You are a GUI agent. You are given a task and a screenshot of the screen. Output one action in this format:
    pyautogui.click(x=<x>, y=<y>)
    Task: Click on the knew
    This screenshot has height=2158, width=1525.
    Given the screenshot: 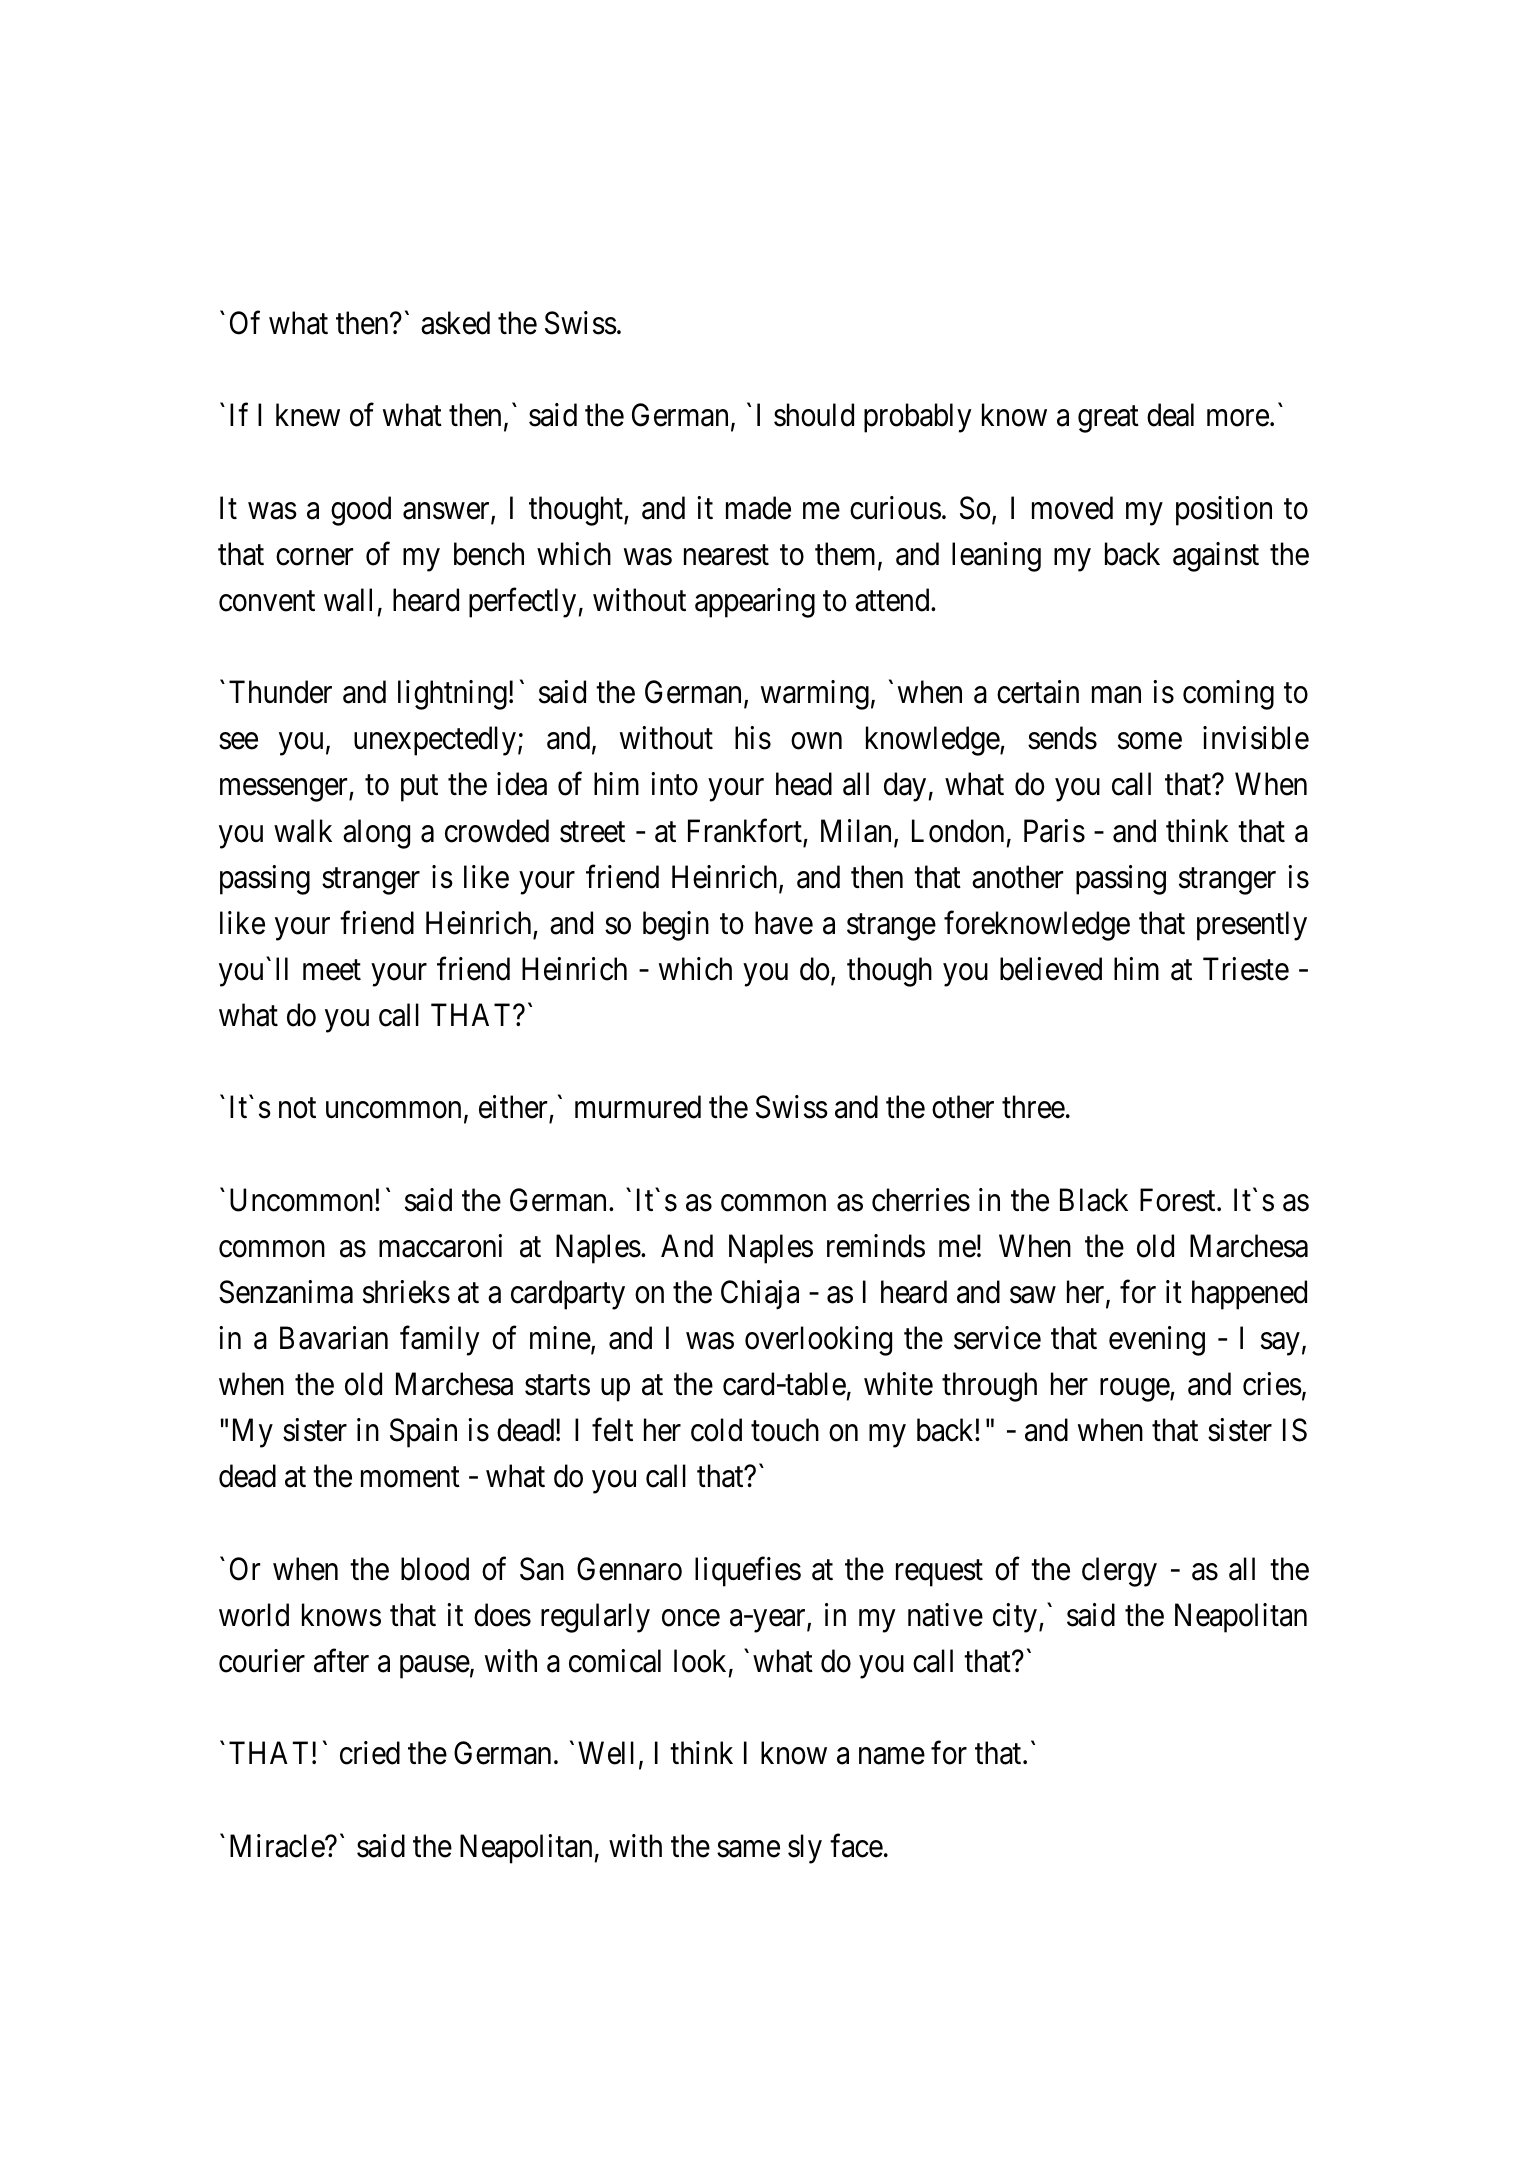 What is the action you would take?
    pyautogui.click(x=308, y=415)
